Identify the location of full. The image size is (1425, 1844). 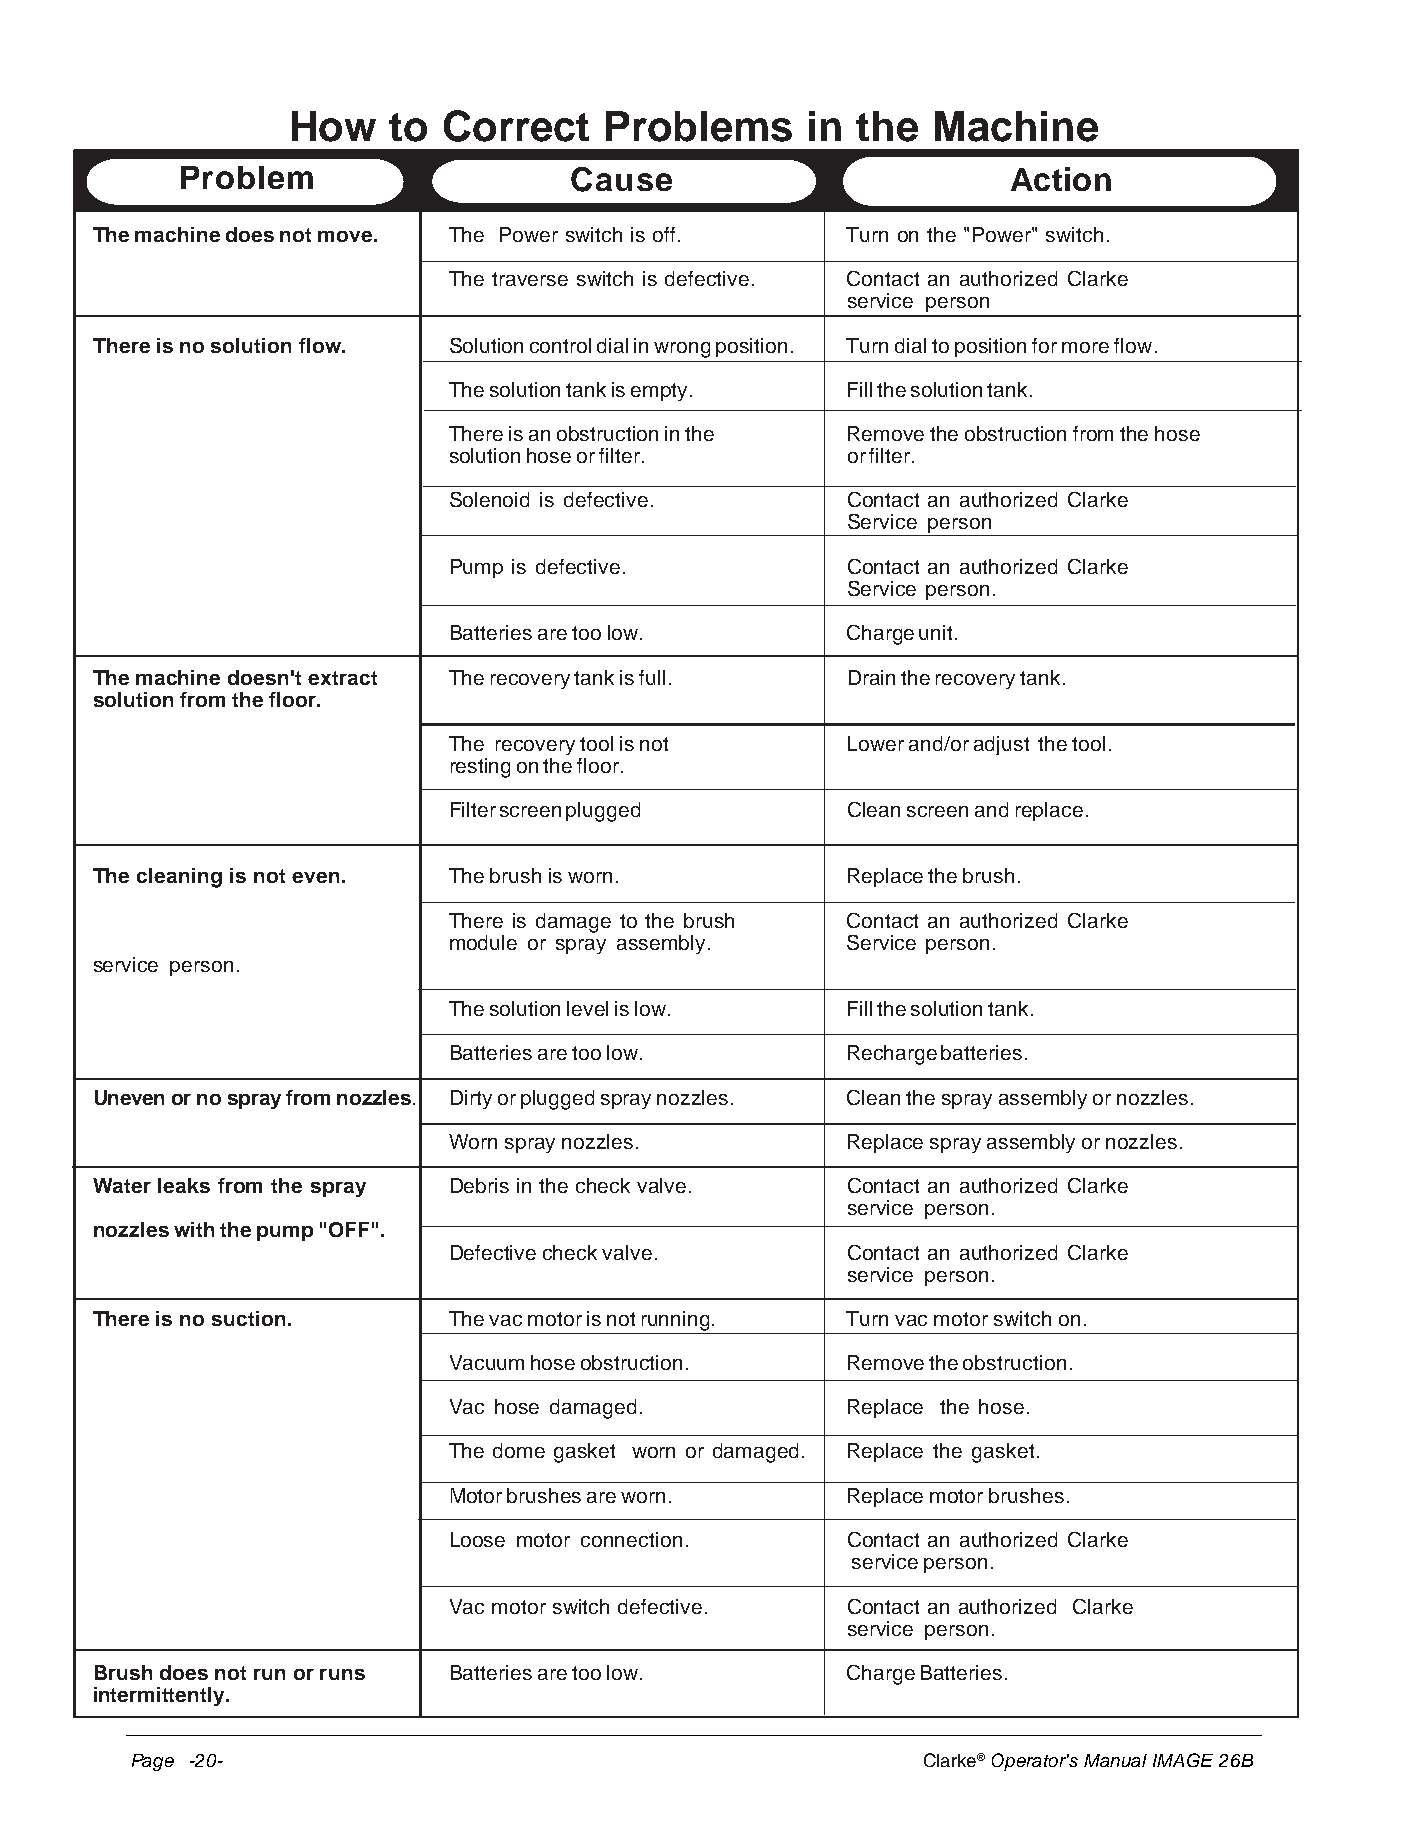
(652, 677).
